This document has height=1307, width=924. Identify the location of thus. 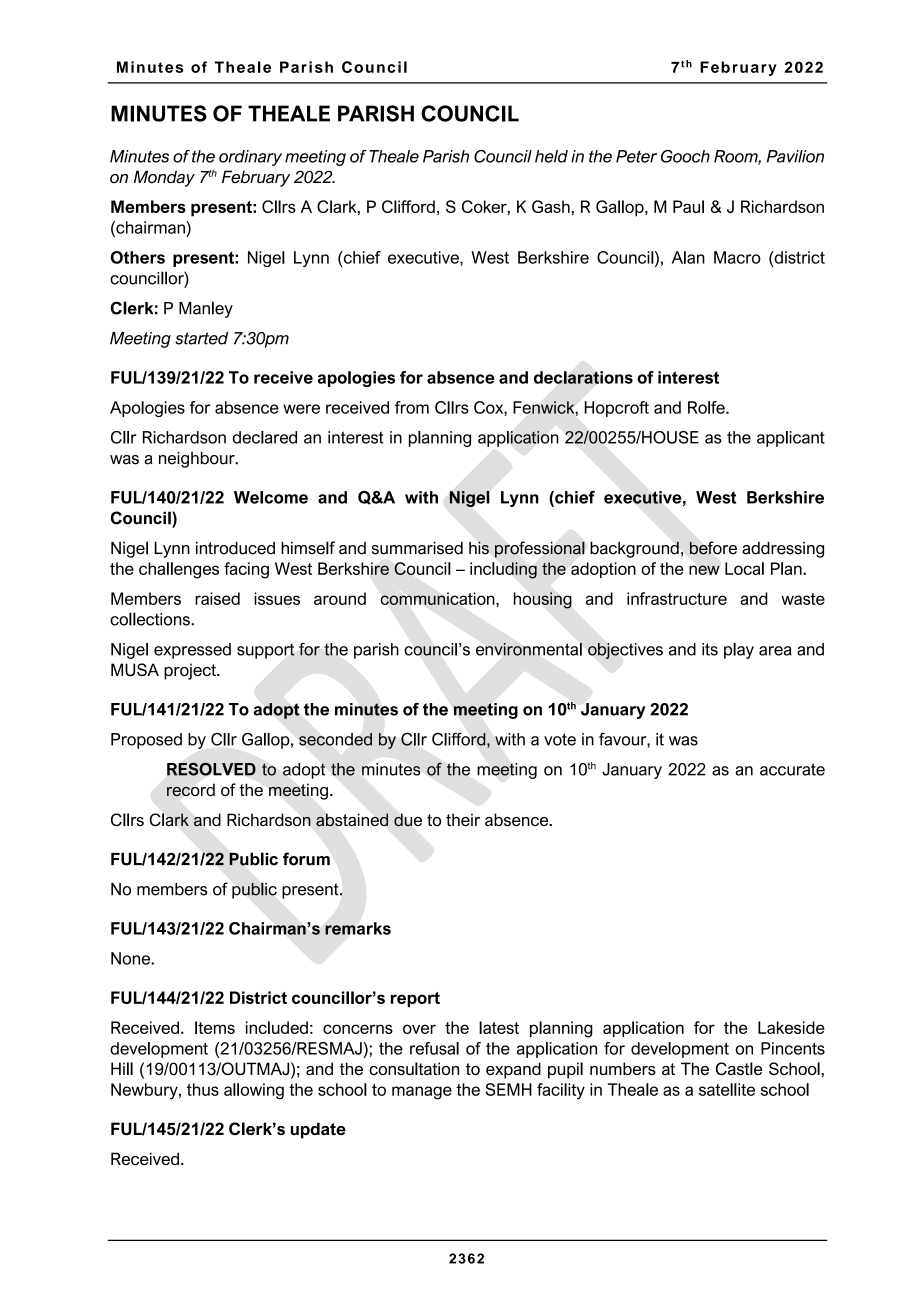
(203, 1089).
